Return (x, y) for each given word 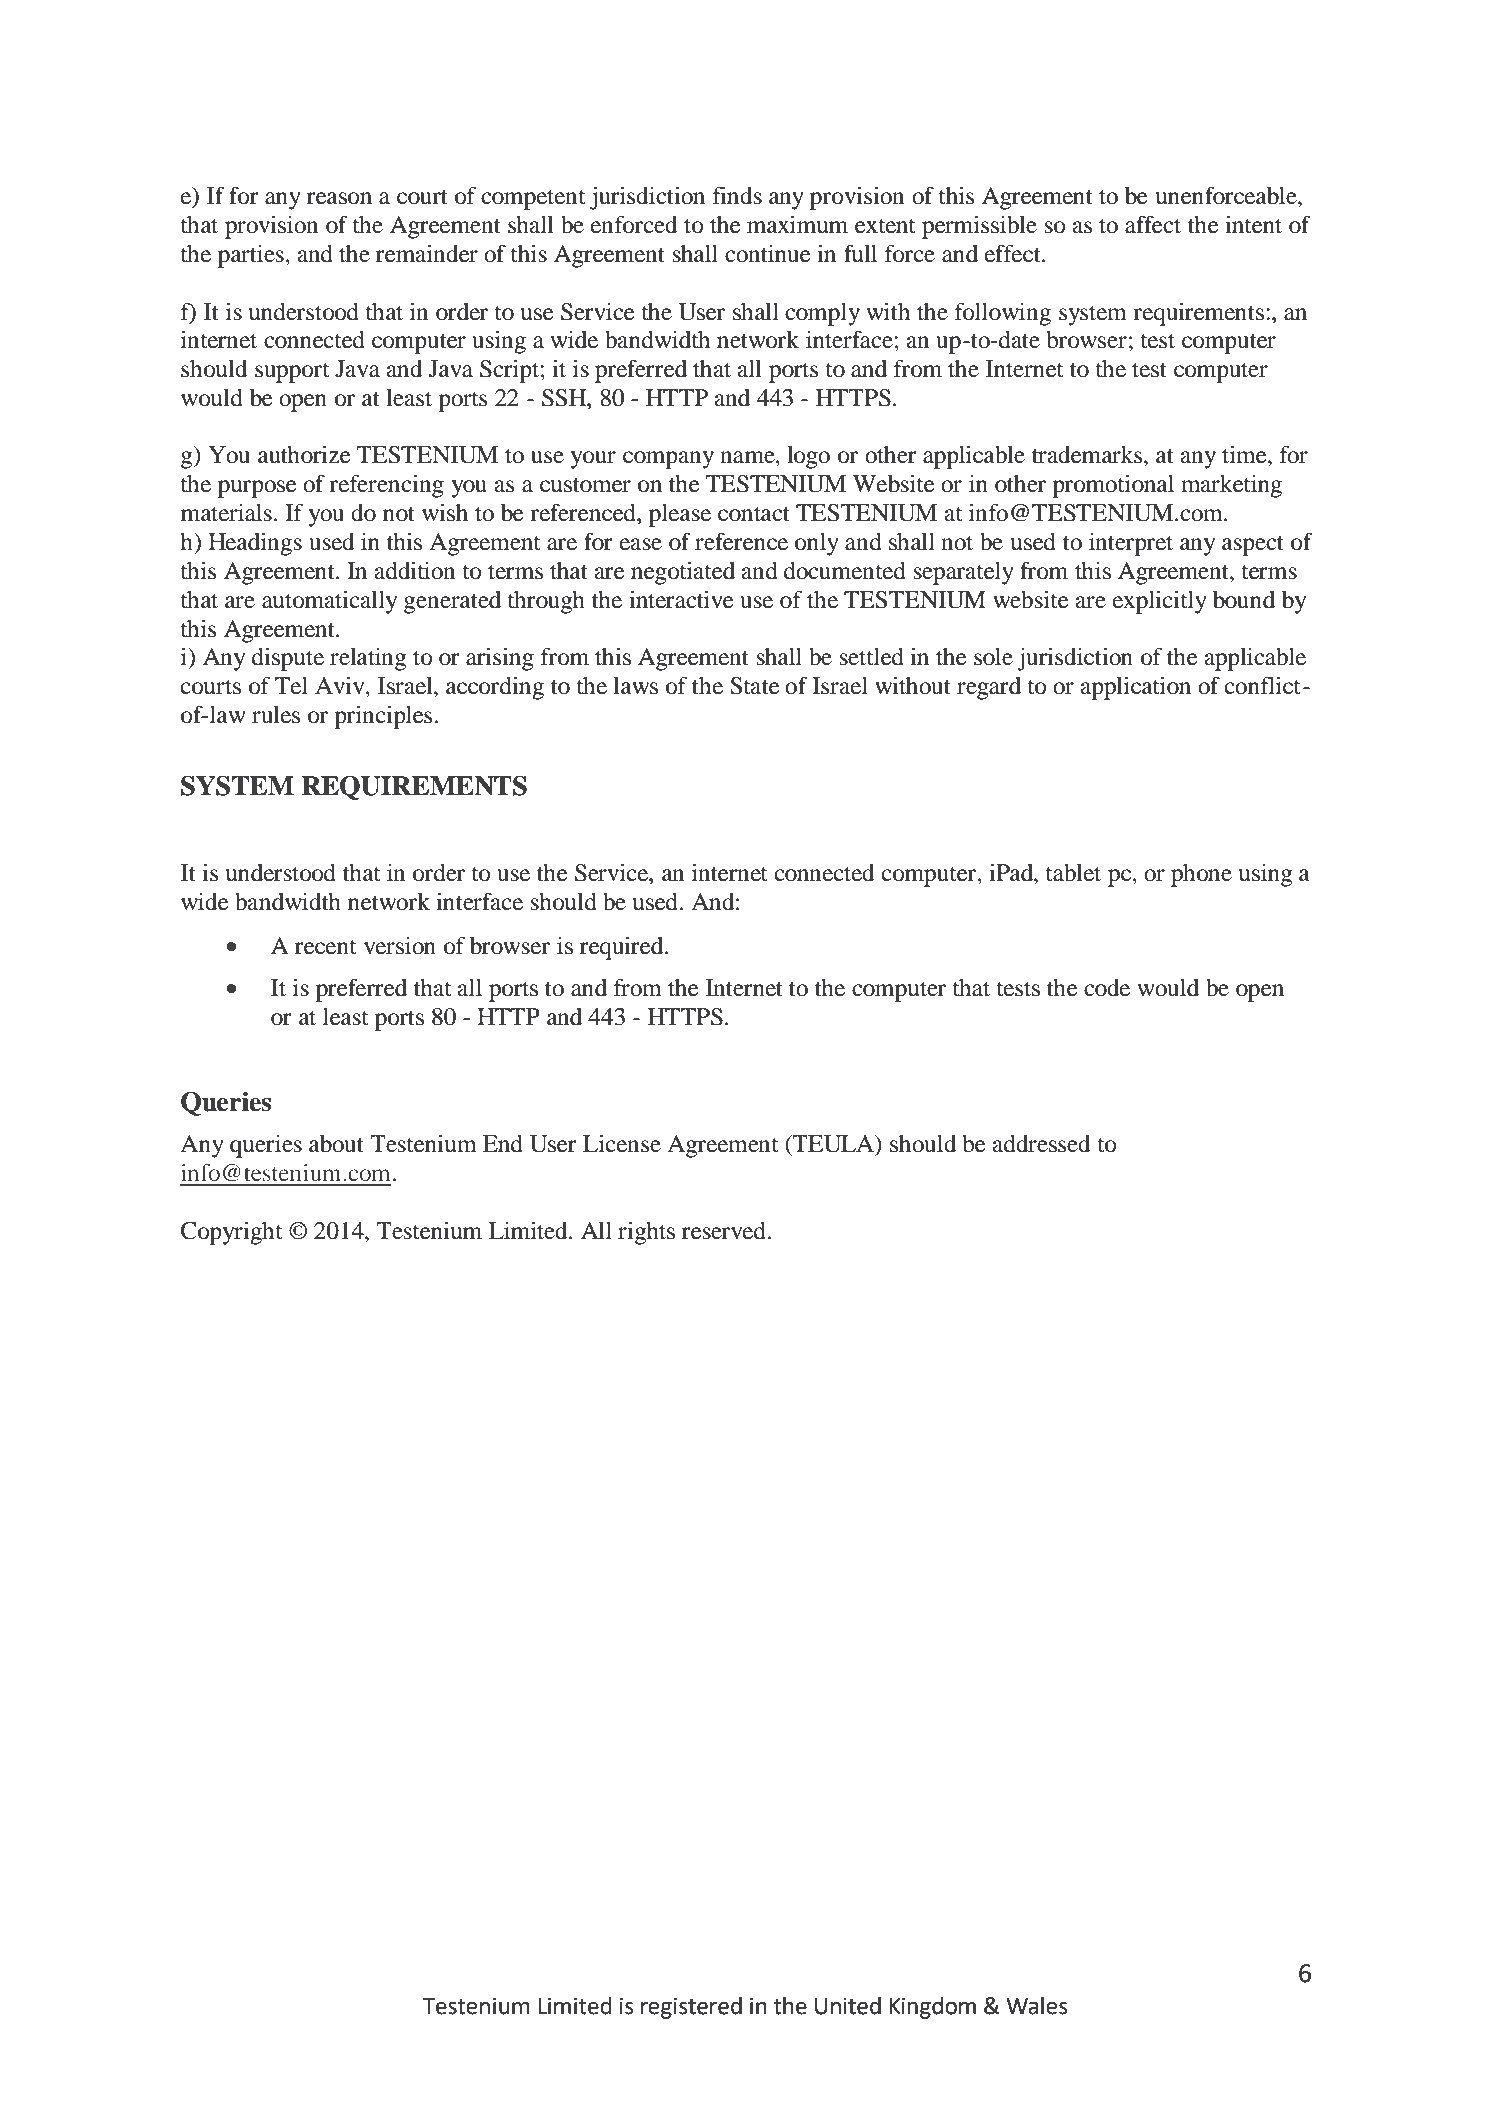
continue (768, 254)
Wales (1037, 2006)
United (848, 2006)
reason (339, 198)
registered (691, 2008)
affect (1153, 224)
